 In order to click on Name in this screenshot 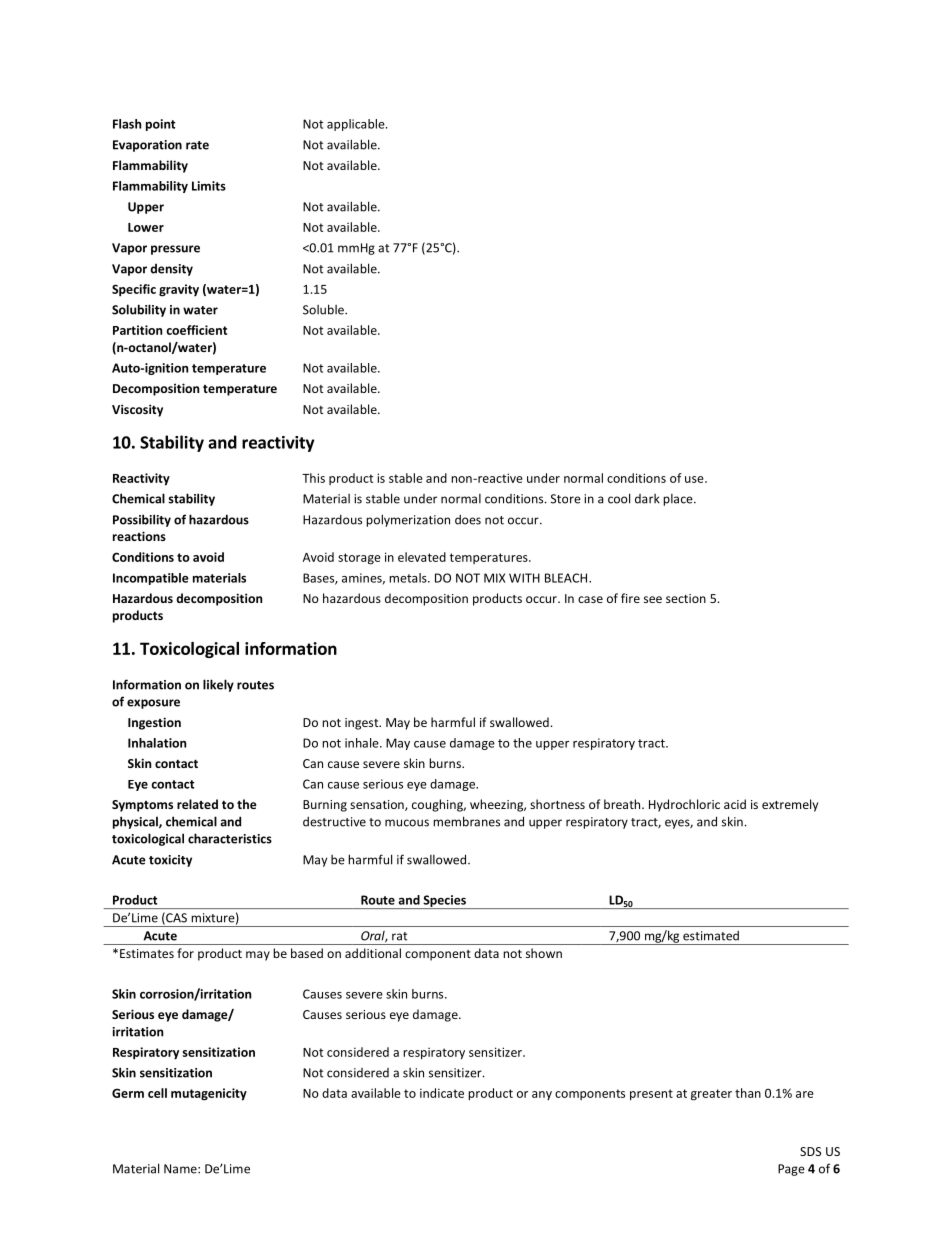, I will do `click(181, 1169)`.
